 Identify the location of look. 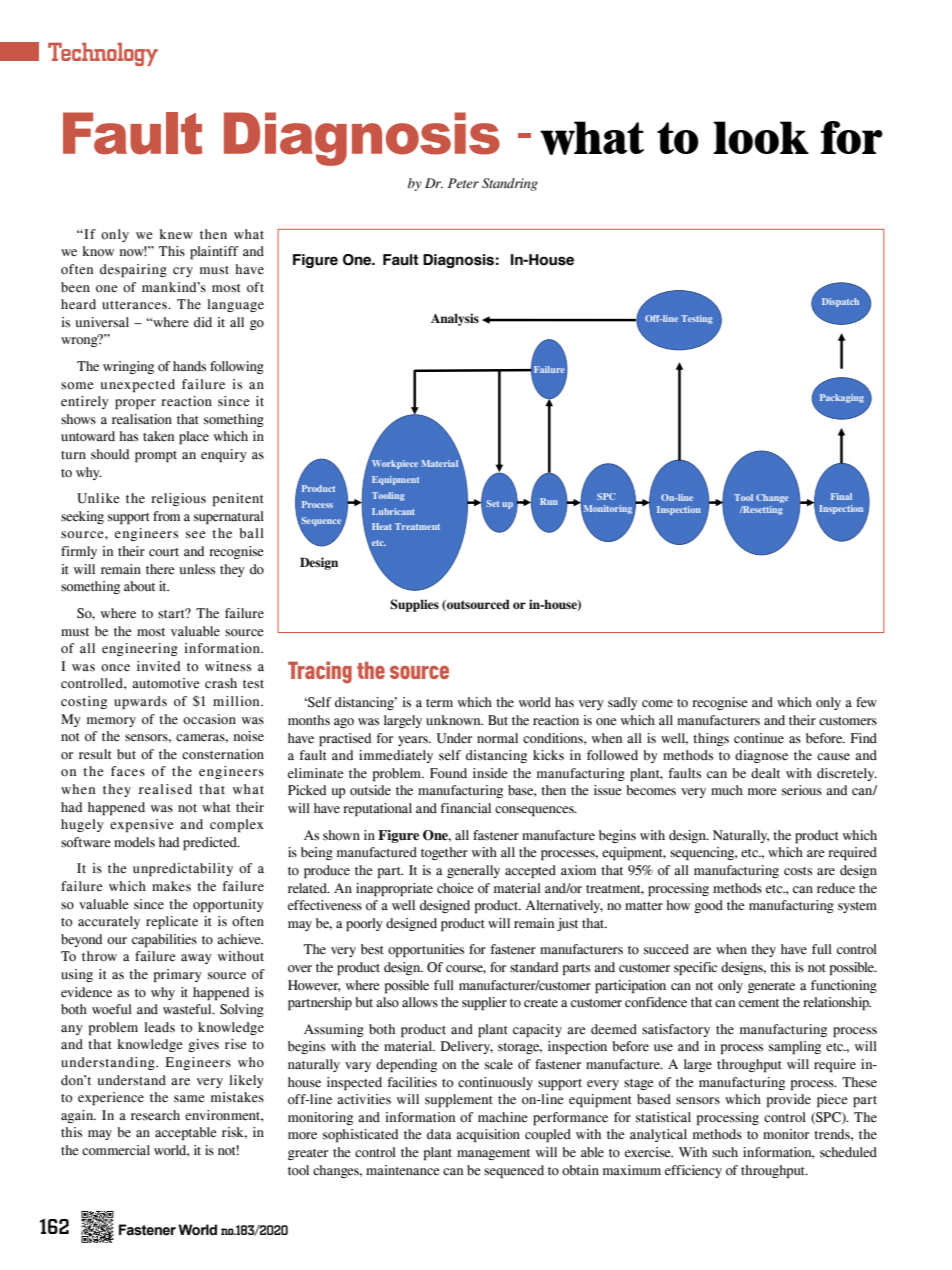
(761, 137).
